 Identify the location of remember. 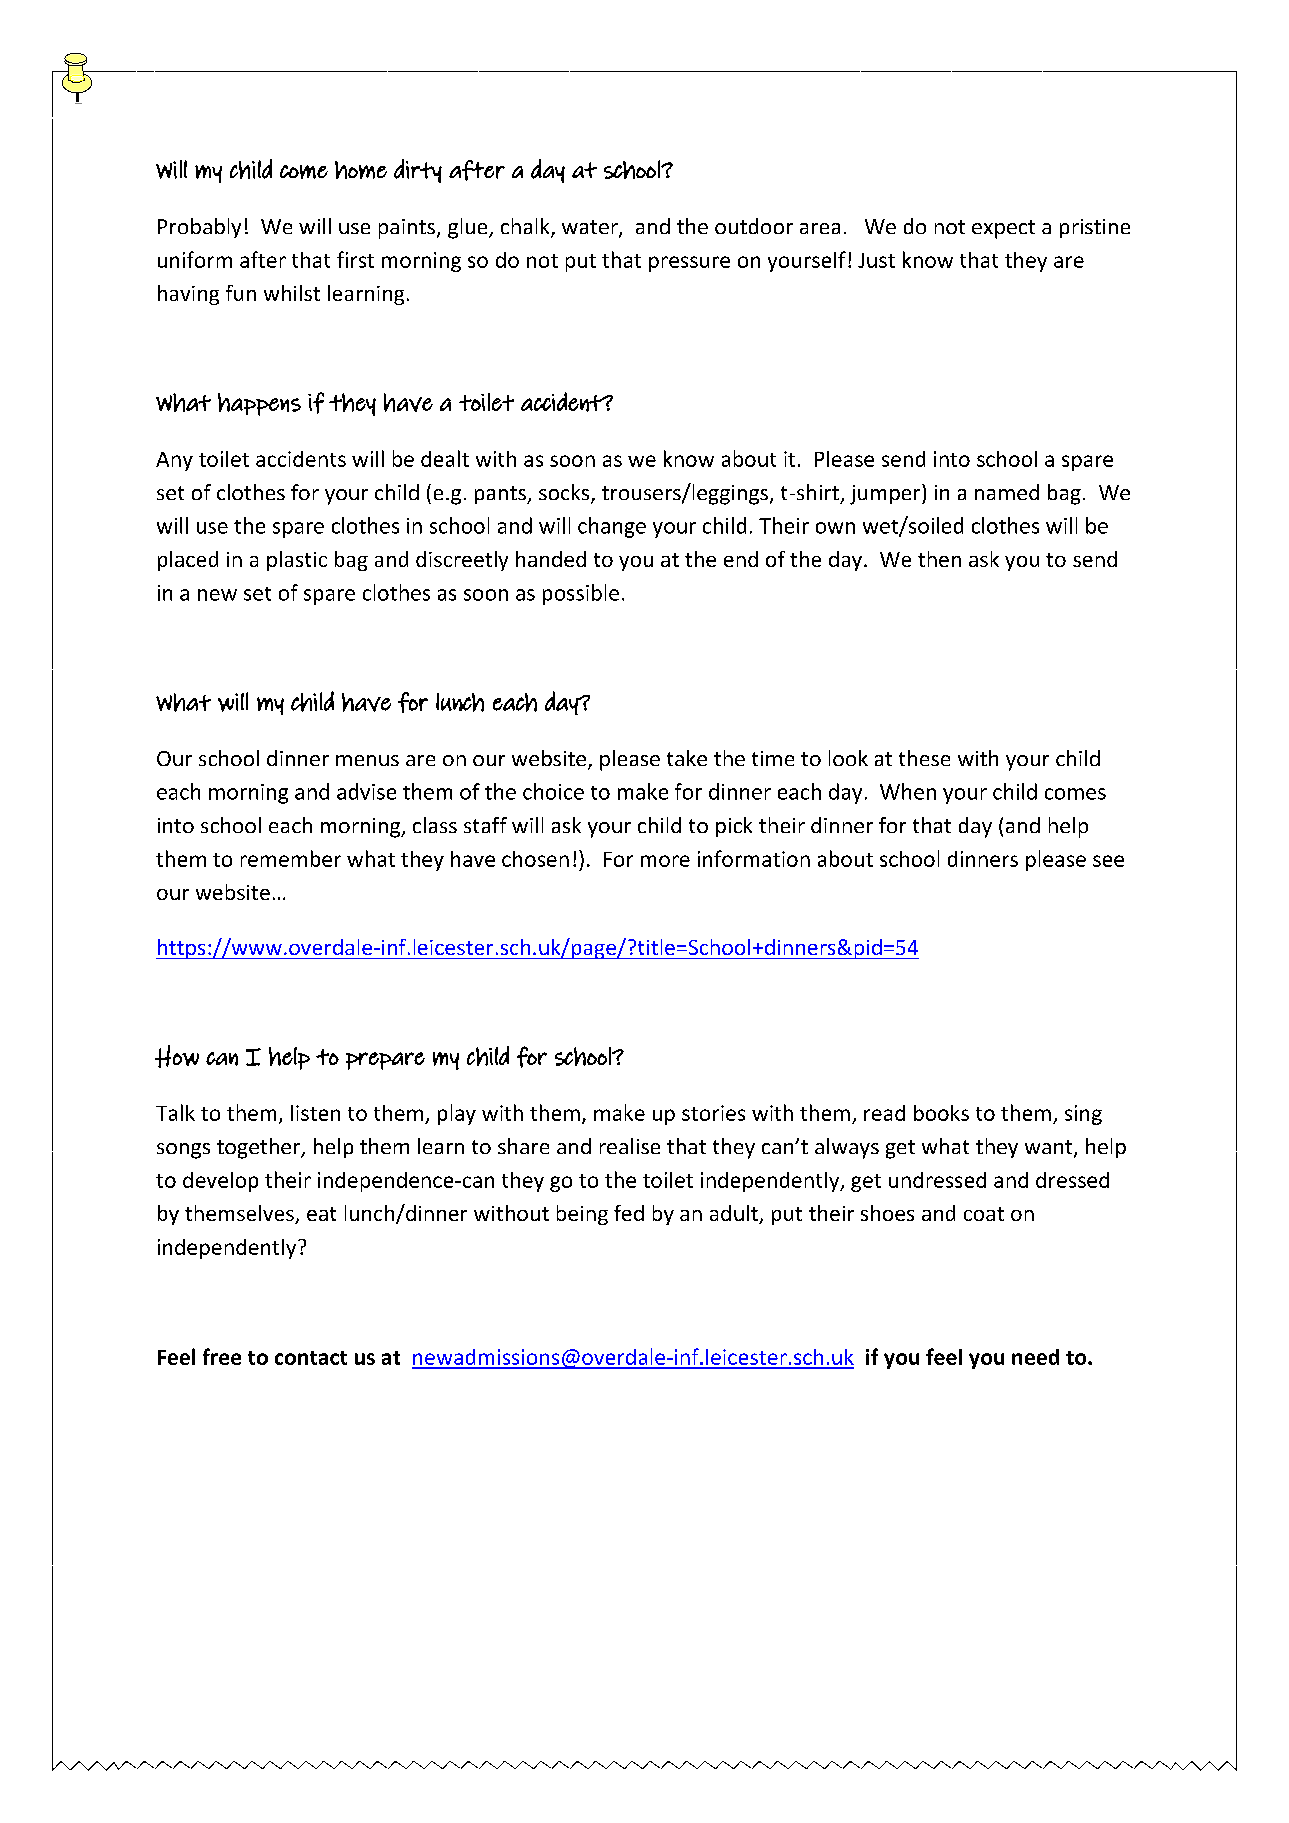
(291, 858).
